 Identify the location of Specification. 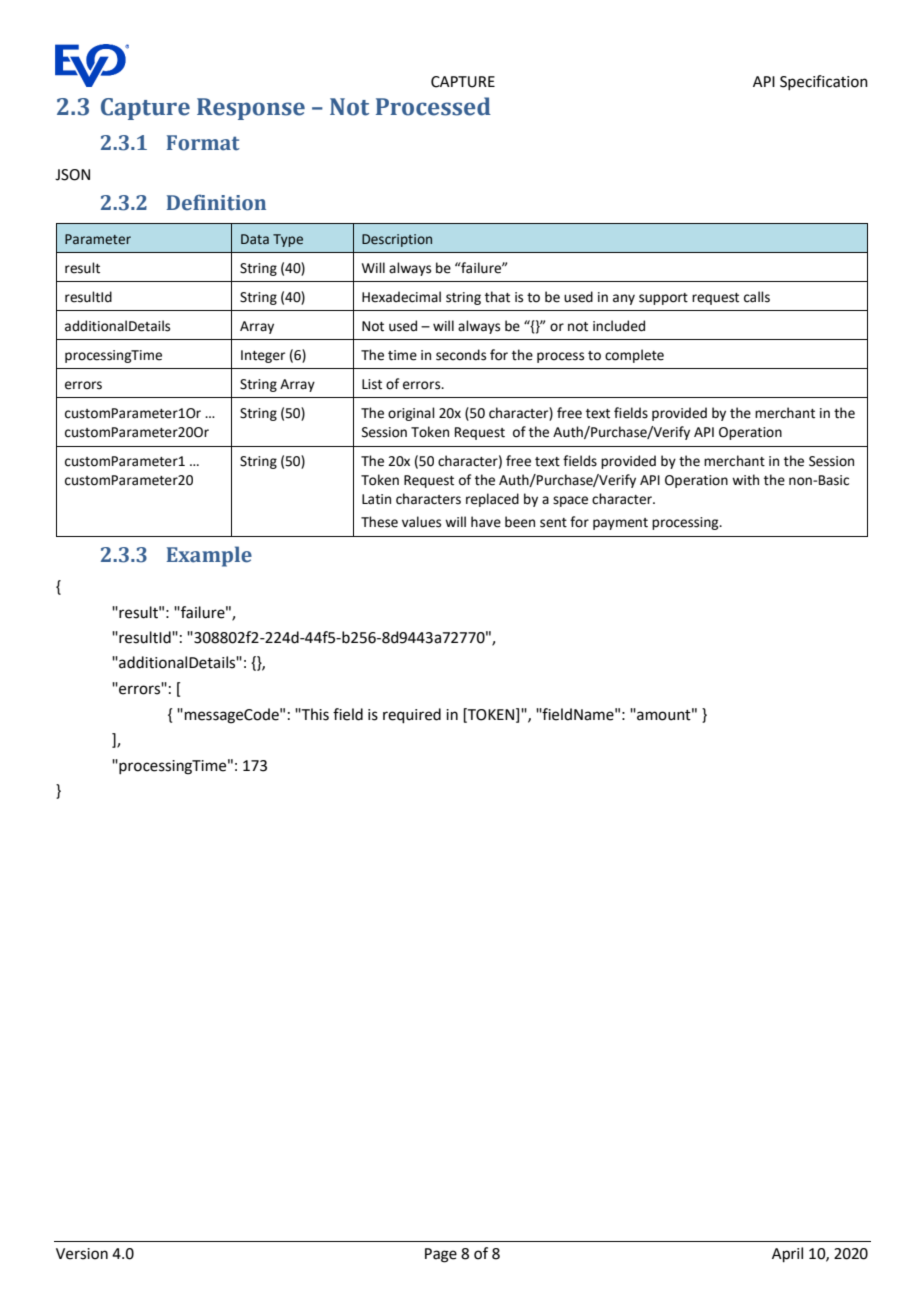
(824, 82).
